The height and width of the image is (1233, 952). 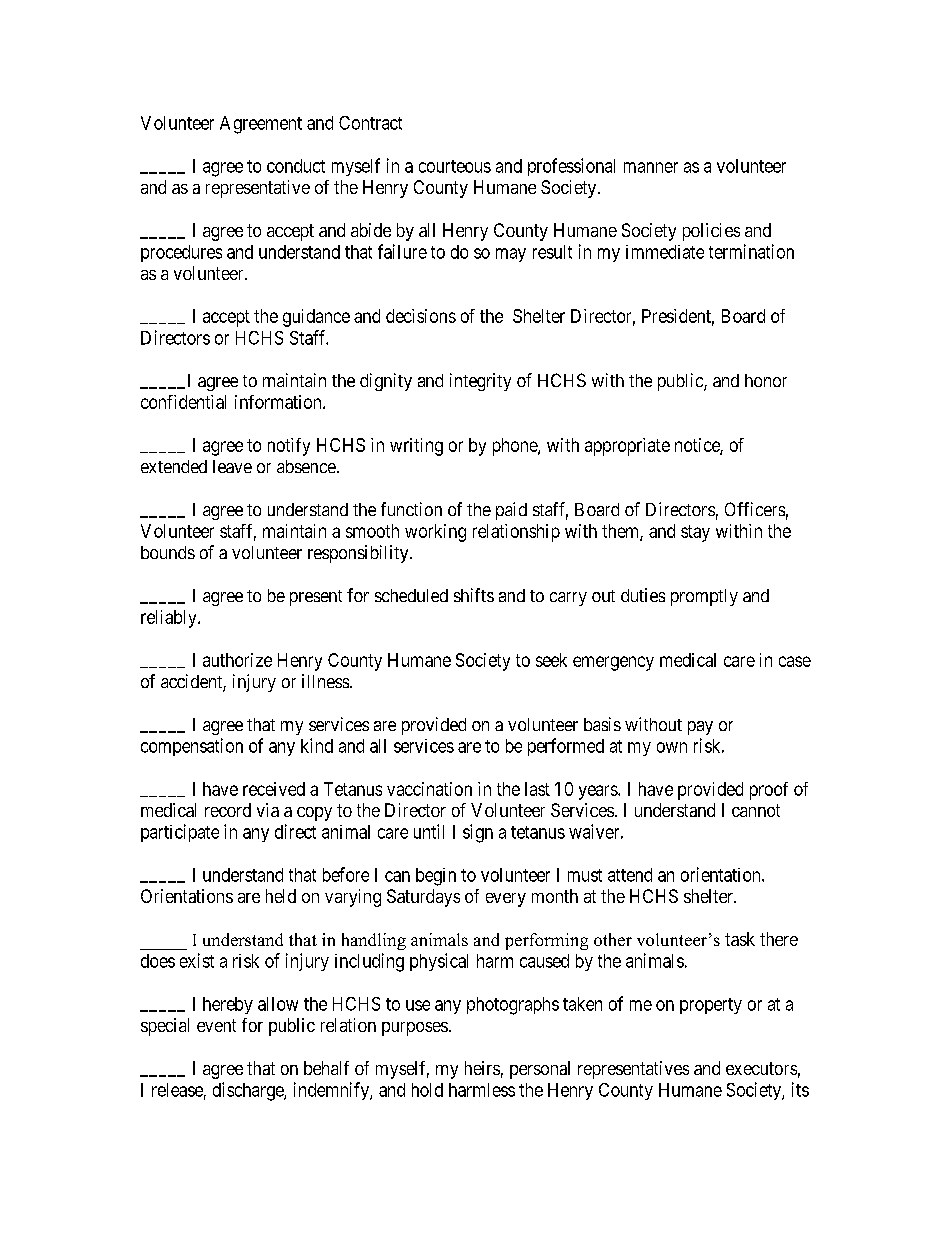 What do you see at coordinates (296, 166) in the image?
I see `conduct` at bounding box center [296, 166].
